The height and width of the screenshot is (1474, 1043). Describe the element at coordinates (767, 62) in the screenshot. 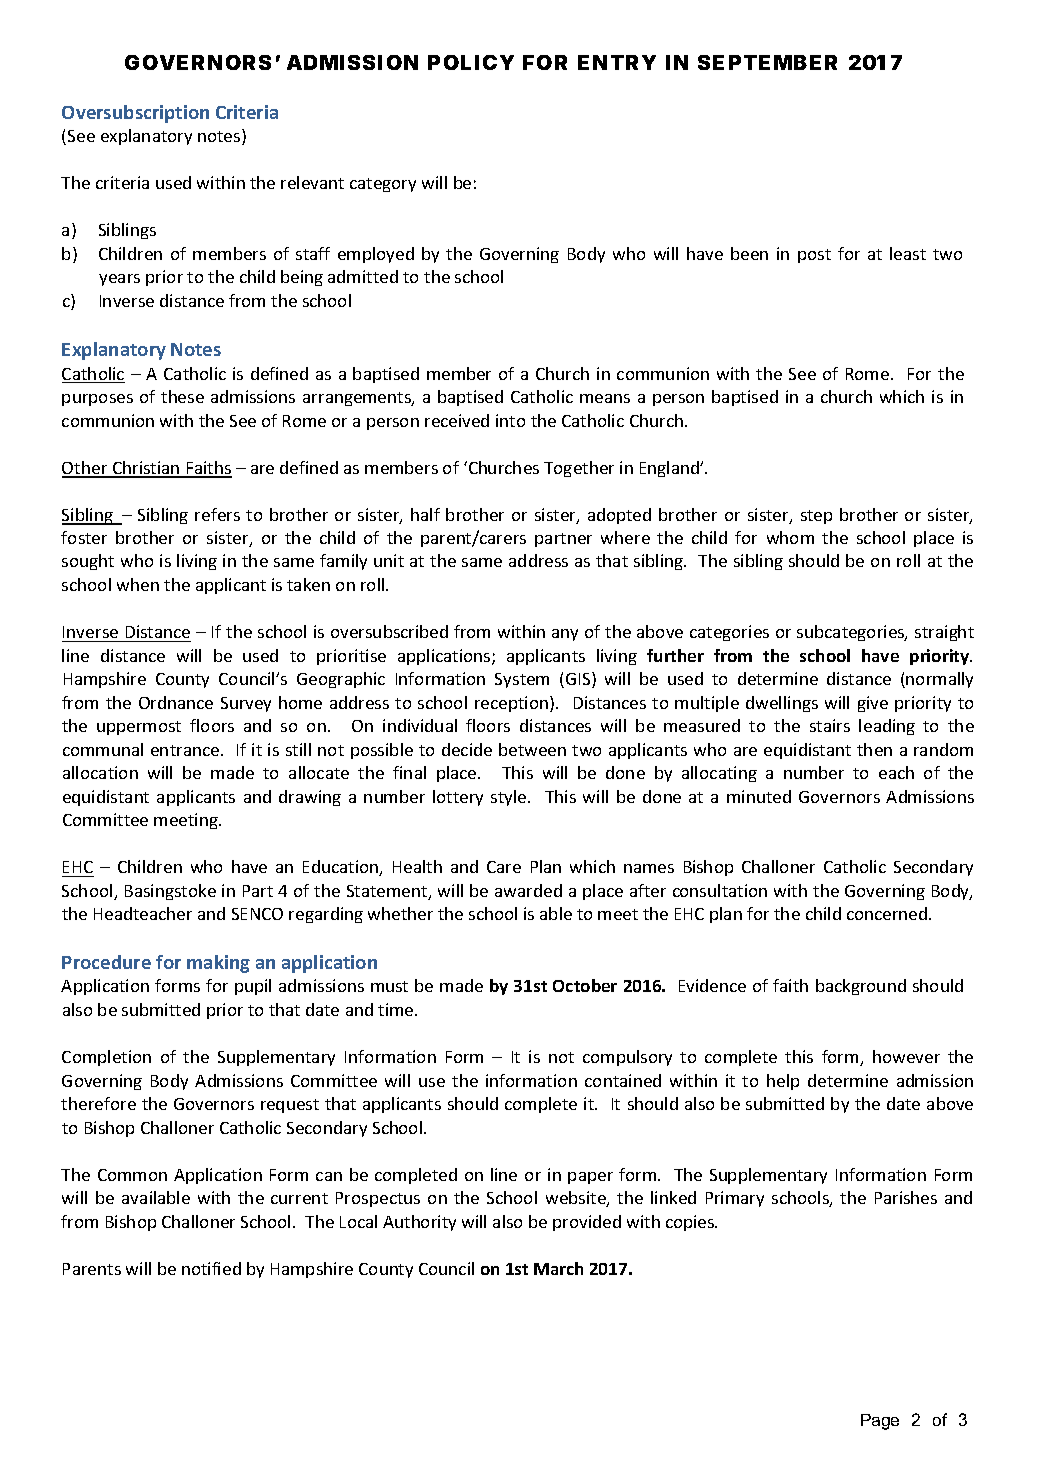

I see `SEPTEMBER` at that location.
